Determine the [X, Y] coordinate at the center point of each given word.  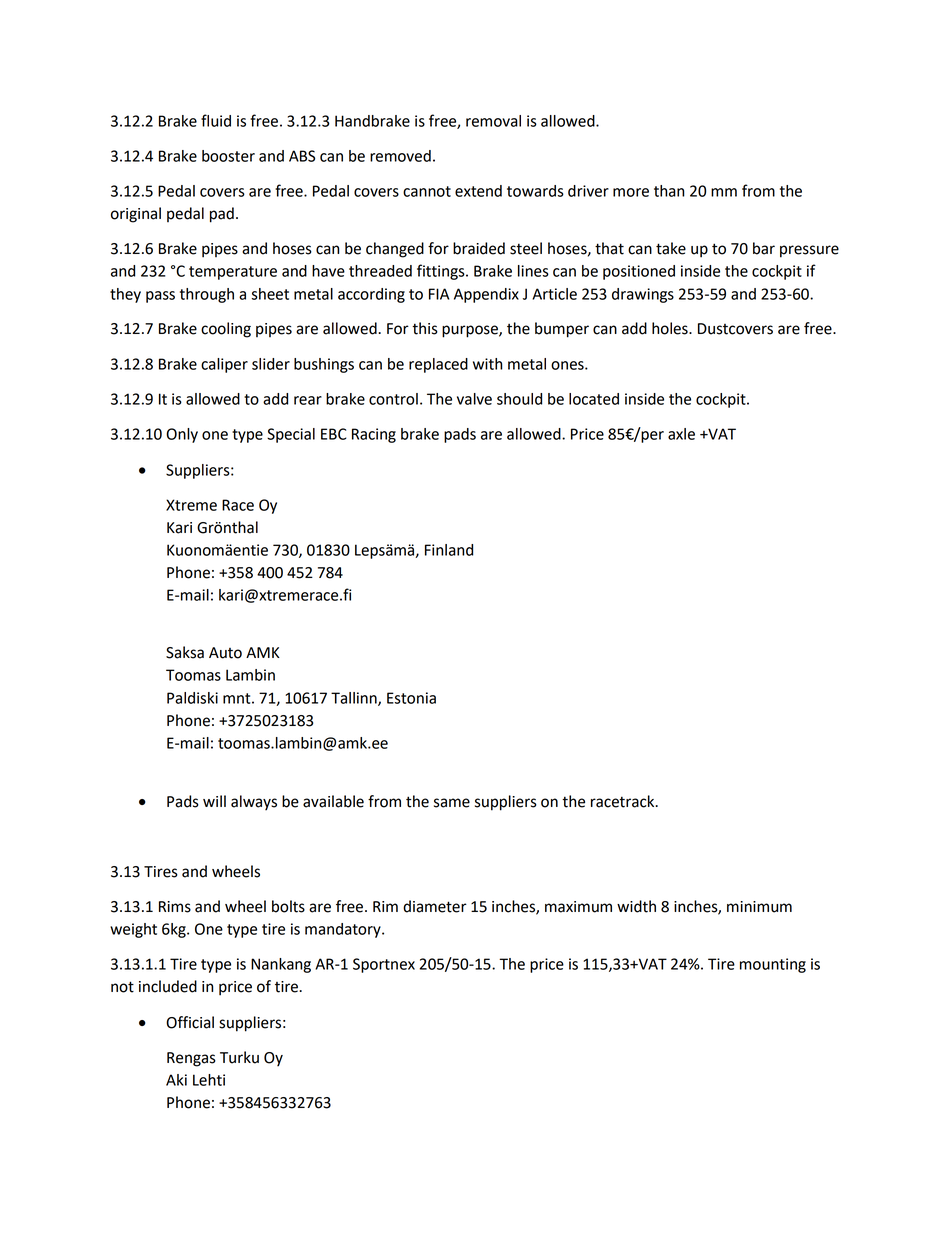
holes [671, 328]
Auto [225, 653]
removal [493, 121]
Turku [239, 1057]
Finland [449, 550]
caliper [224, 365]
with [487, 364]
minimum [759, 907]
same [452, 803]
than [669, 191]
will [214, 801]
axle [681, 434]
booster [228, 156]
